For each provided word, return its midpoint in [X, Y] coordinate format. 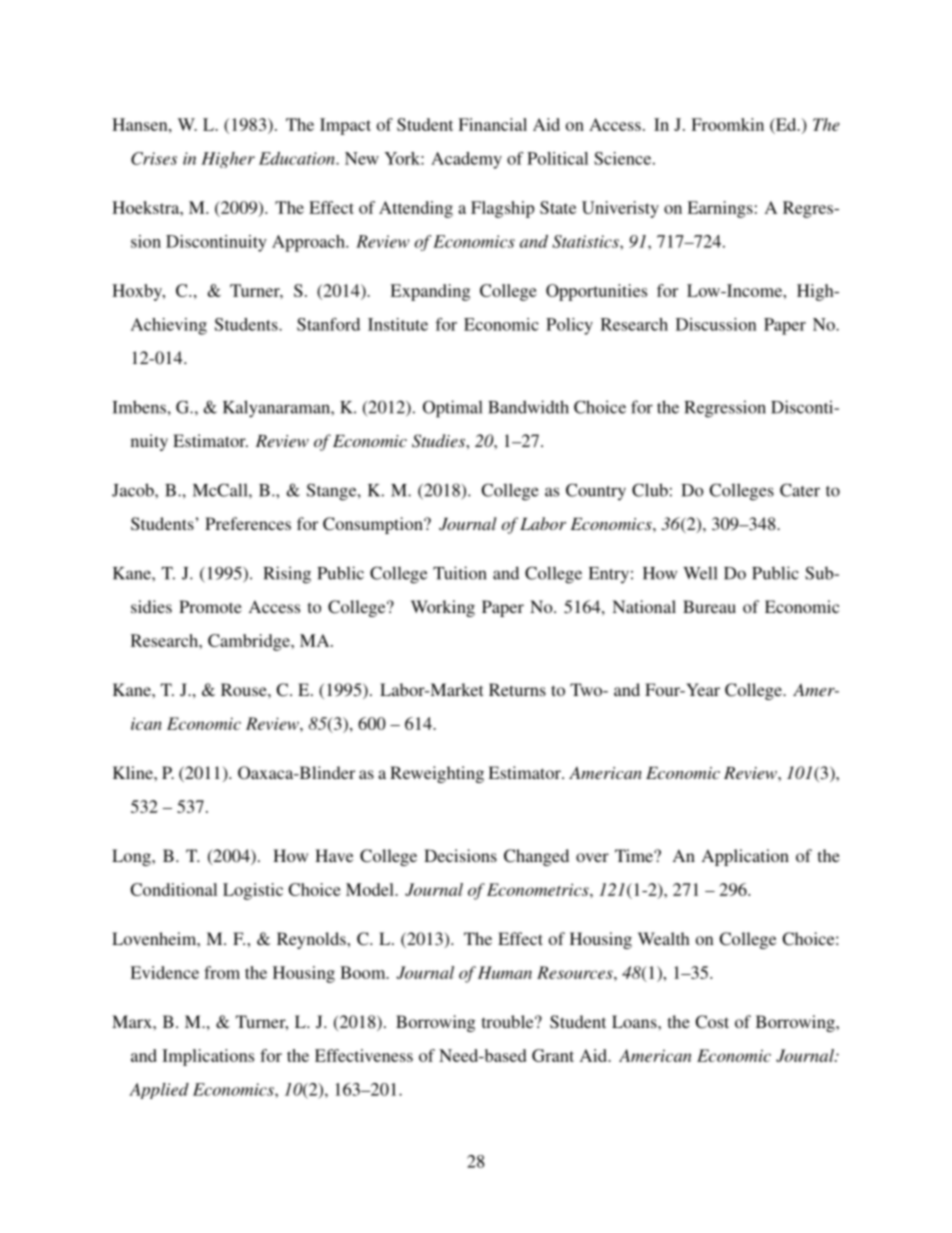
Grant [553, 1055]
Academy [466, 160]
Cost [712, 1022]
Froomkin [727, 124]
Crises [154, 158]
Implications [208, 1057]
